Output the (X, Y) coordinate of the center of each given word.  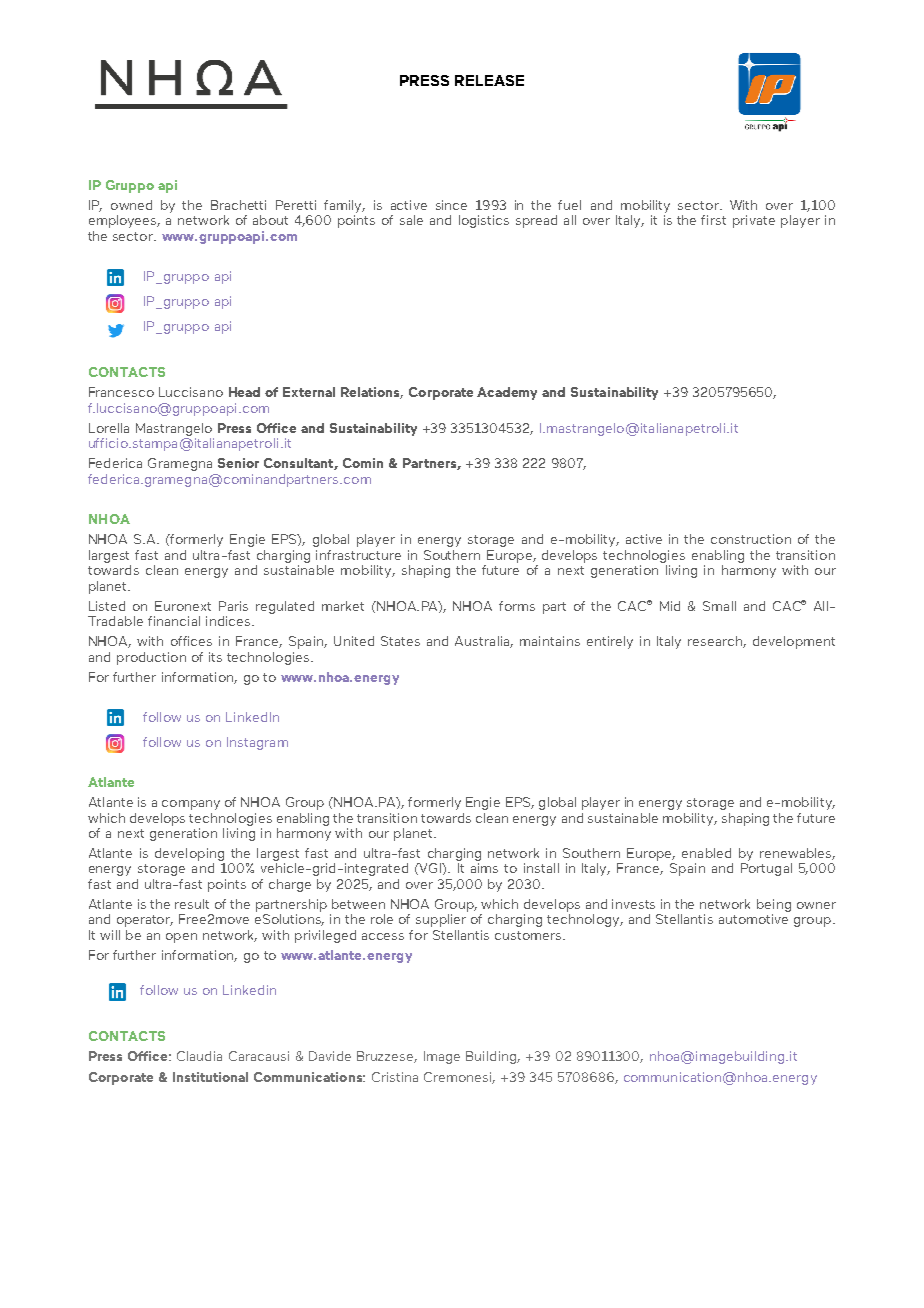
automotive (753, 919)
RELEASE (489, 80)
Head (244, 392)
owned (131, 205)
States (400, 641)
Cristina (395, 1077)
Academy (507, 393)
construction (751, 539)
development (794, 642)
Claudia (199, 1056)
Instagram (257, 743)
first (713, 220)
